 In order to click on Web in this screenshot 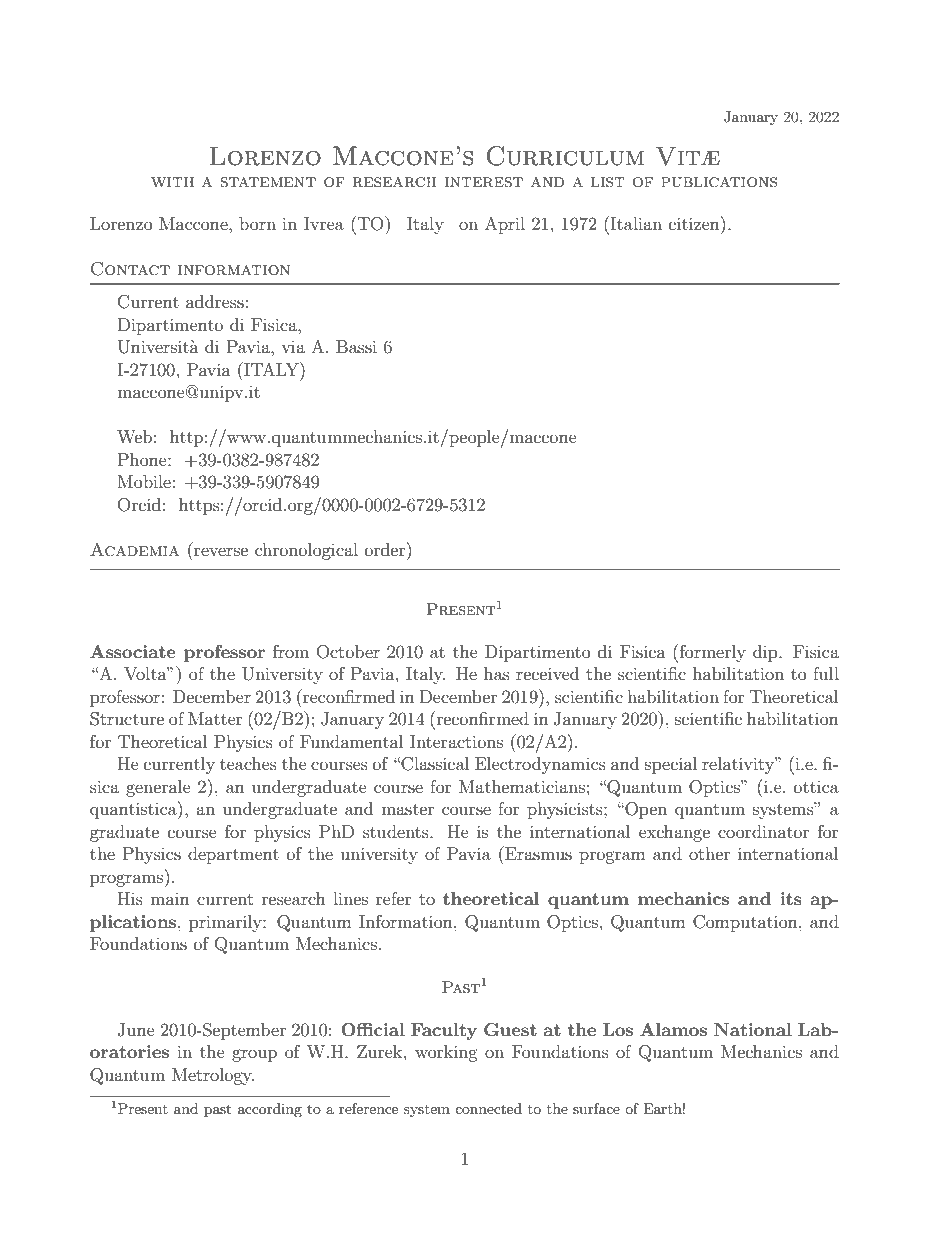, I will do `click(134, 436)`.
